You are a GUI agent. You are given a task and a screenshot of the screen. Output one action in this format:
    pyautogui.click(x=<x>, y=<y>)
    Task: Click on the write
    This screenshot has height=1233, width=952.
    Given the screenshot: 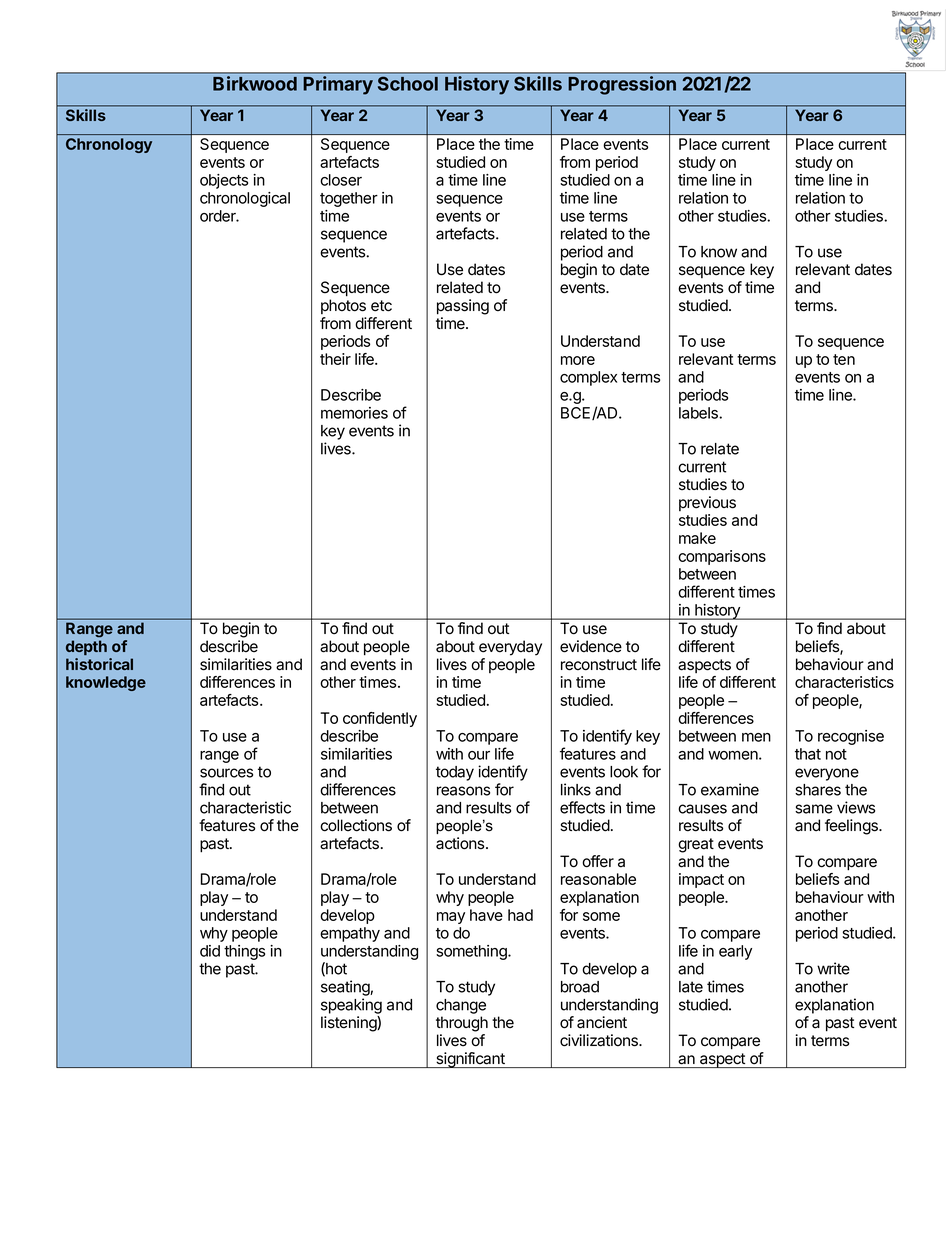 What is the action you would take?
    pyautogui.click(x=833, y=968)
